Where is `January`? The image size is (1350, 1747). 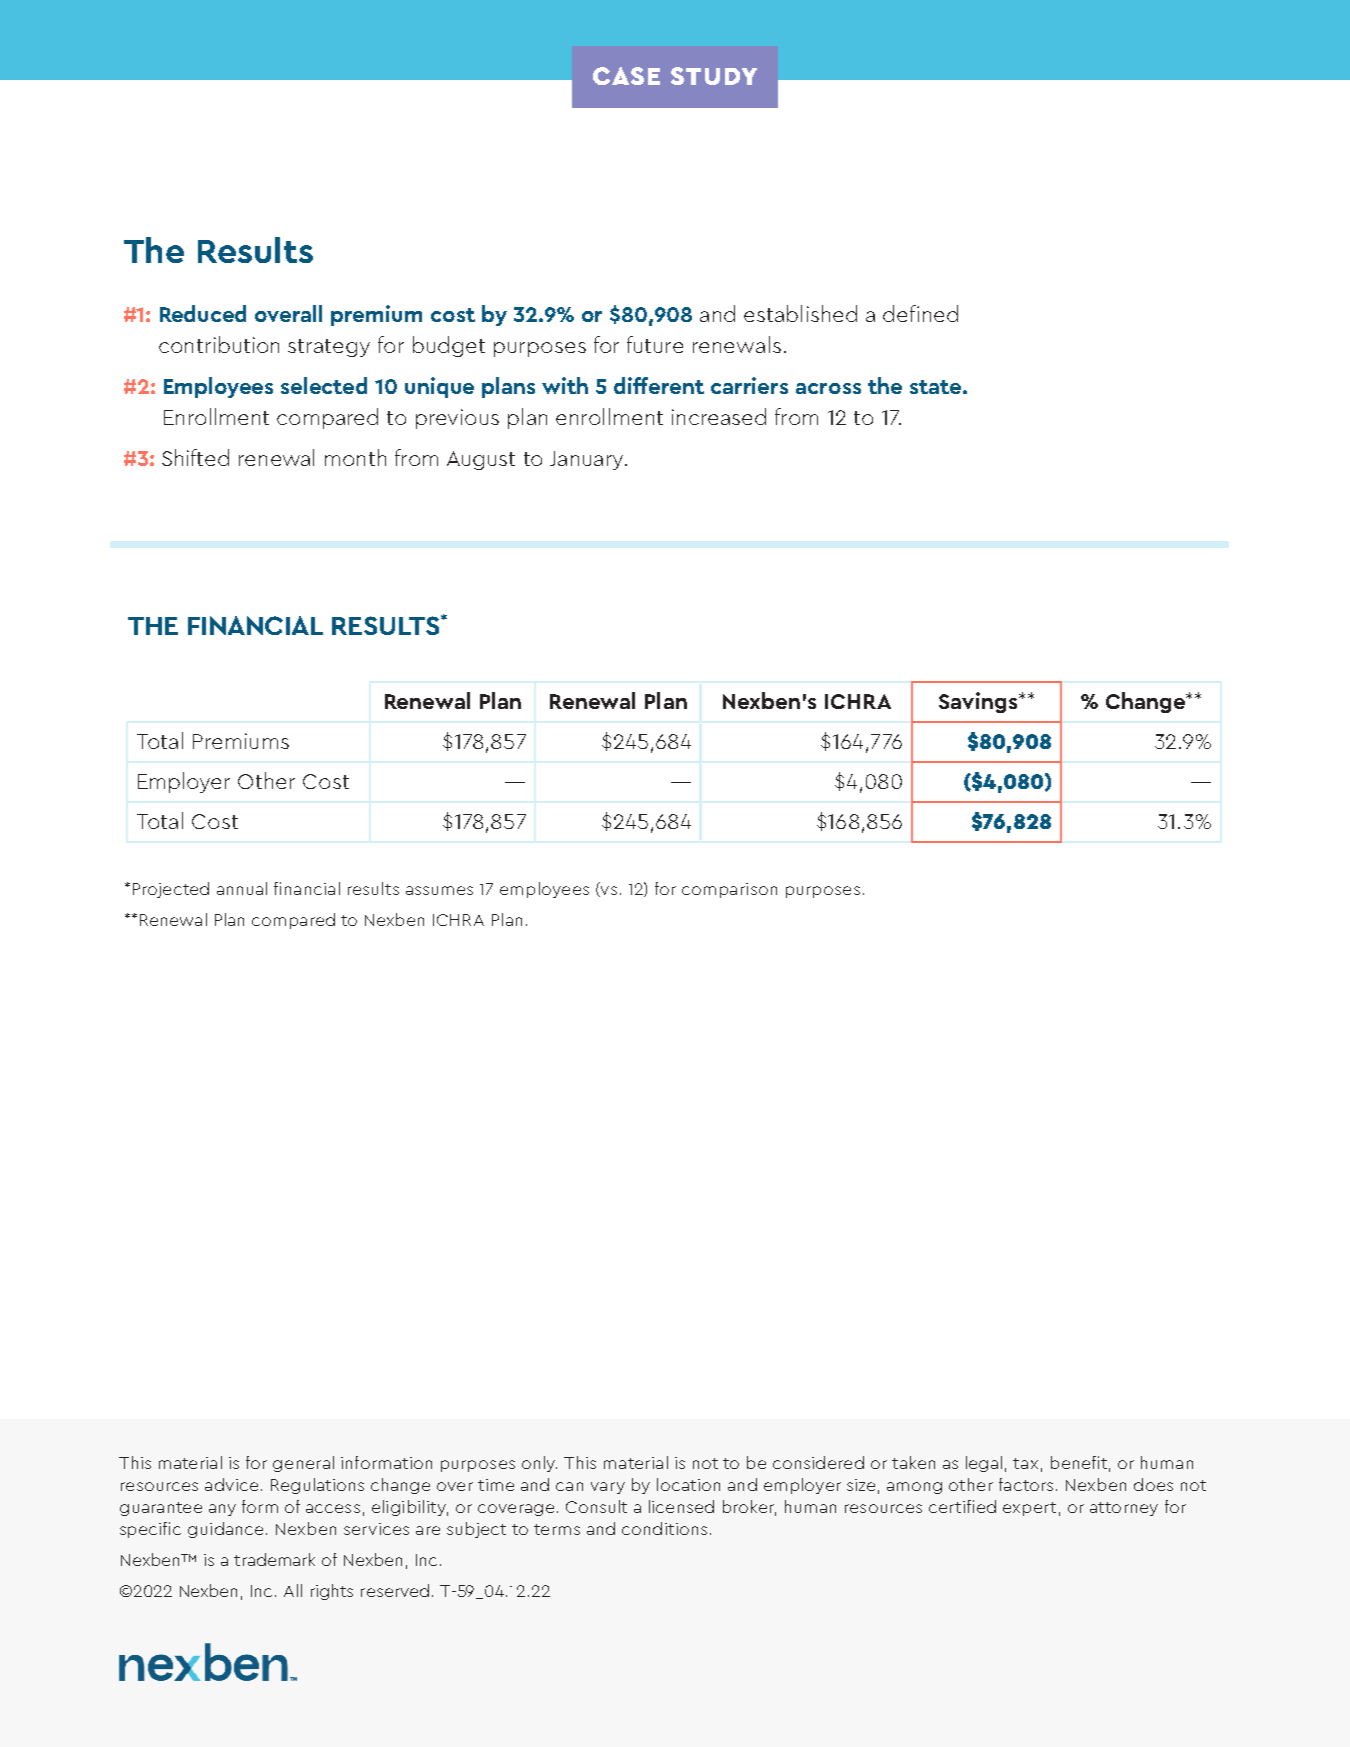 January is located at coordinates (588, 460).
